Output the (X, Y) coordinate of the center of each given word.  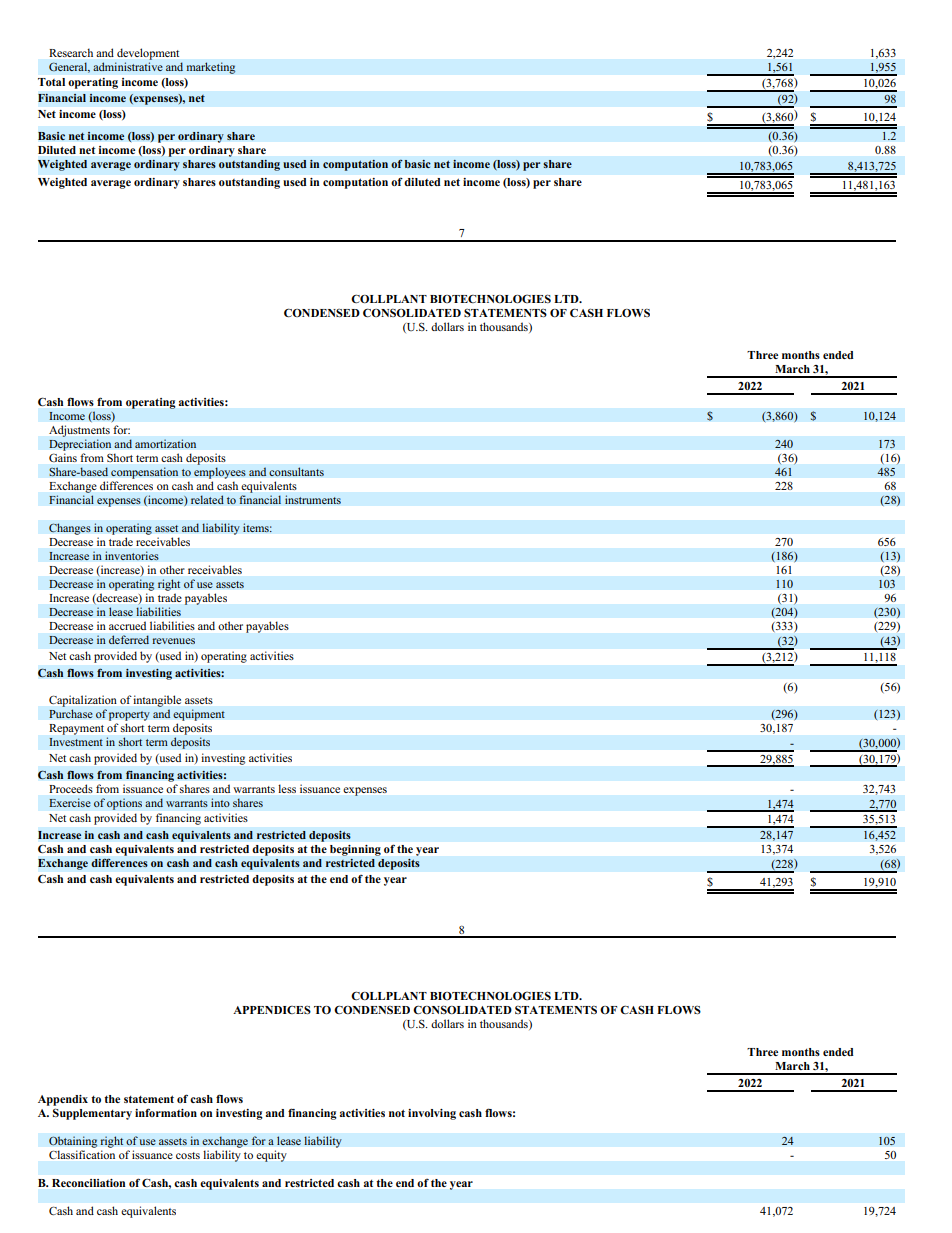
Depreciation (80, 445)
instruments (313, 500)
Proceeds (71, 788)
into (220, 802)
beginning (355, 850)
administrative (128, 66)
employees (220, 473)
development (148, 54)
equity (271, 1156)
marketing (211, 68)
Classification (82, 1154)
